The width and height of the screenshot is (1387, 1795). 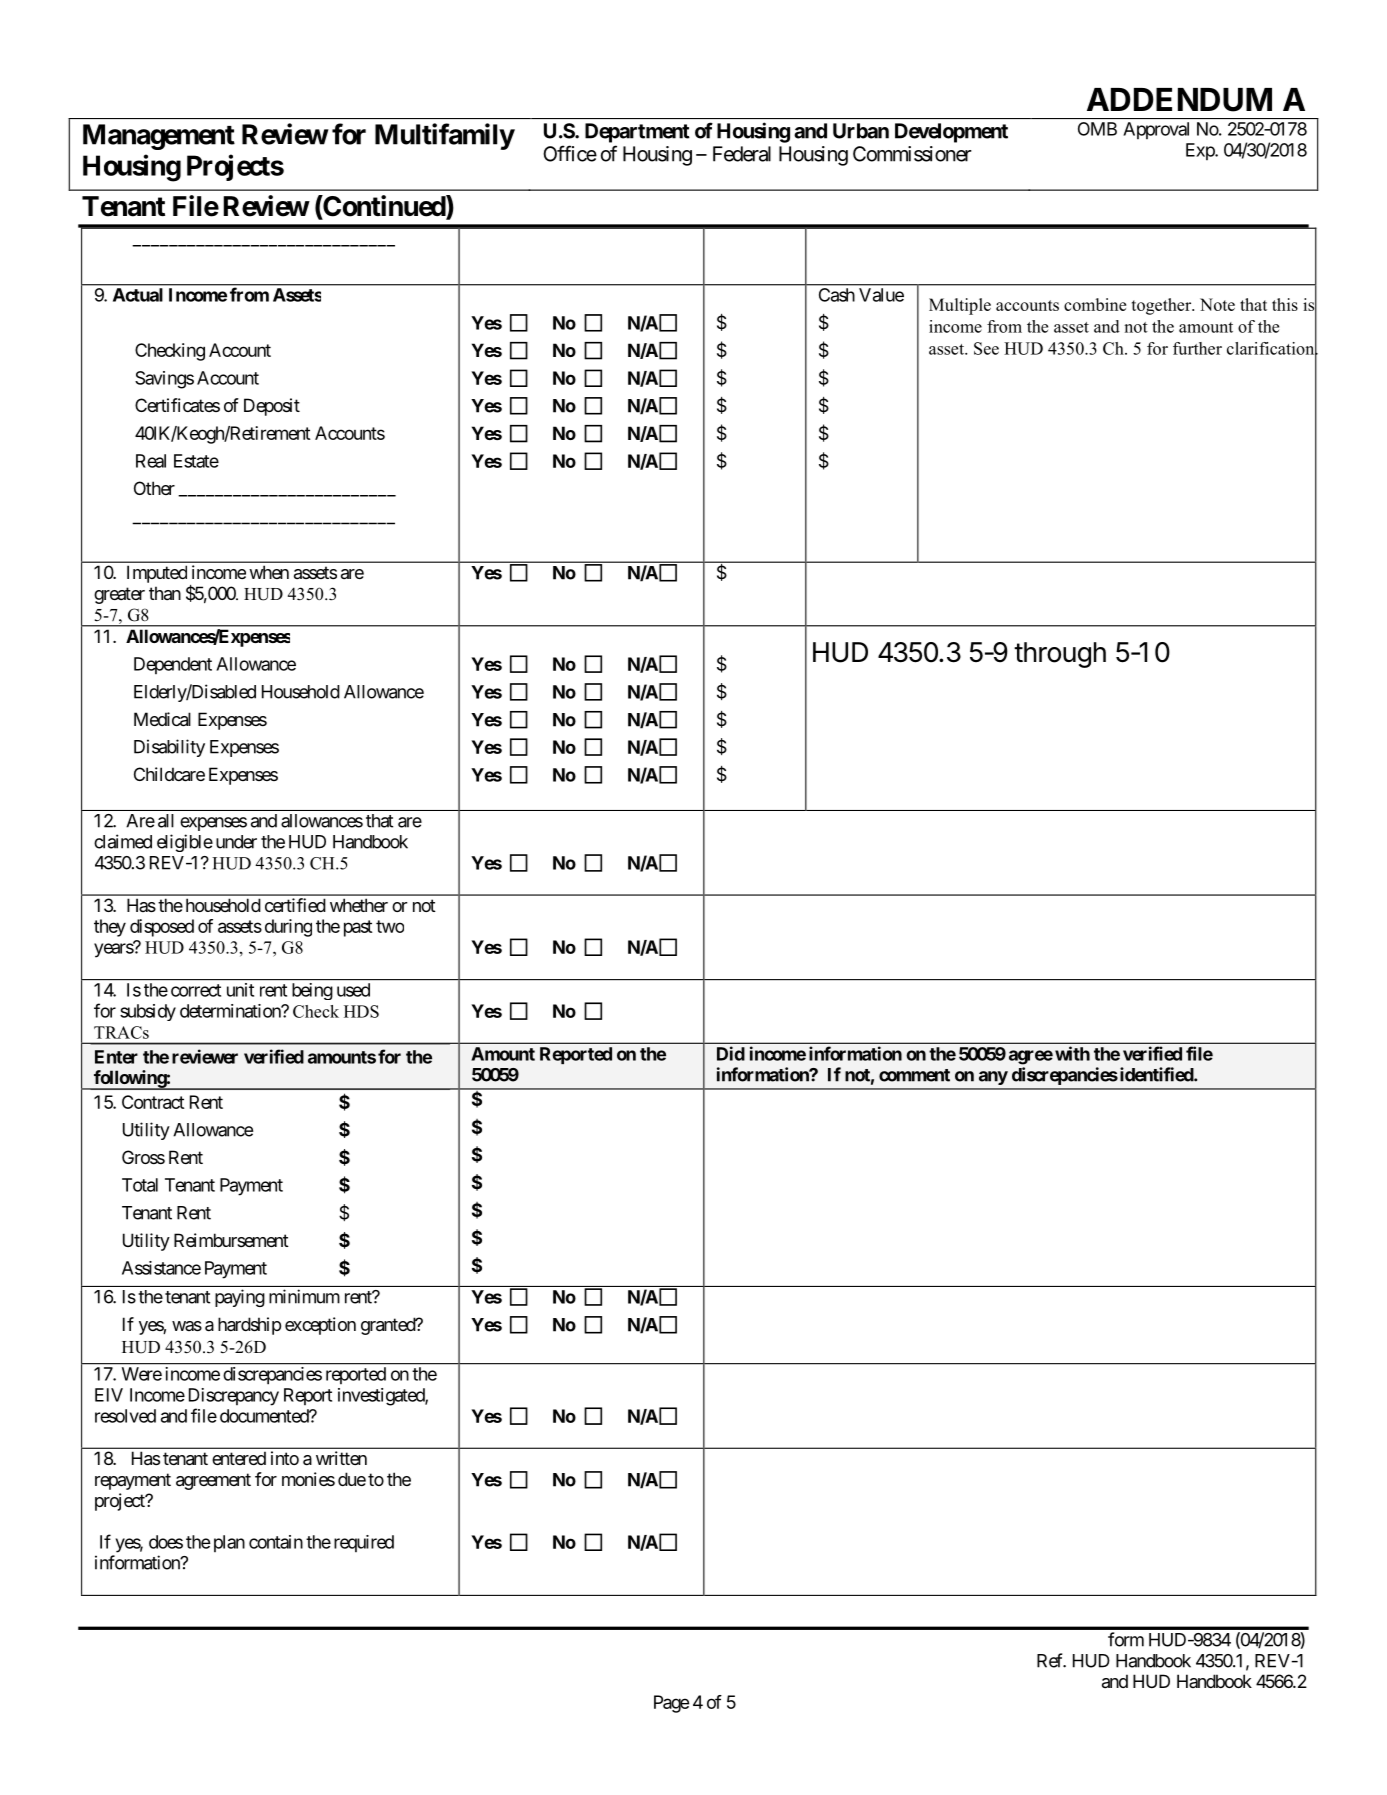 I want to click on Management, so click(x=159, y=137).
